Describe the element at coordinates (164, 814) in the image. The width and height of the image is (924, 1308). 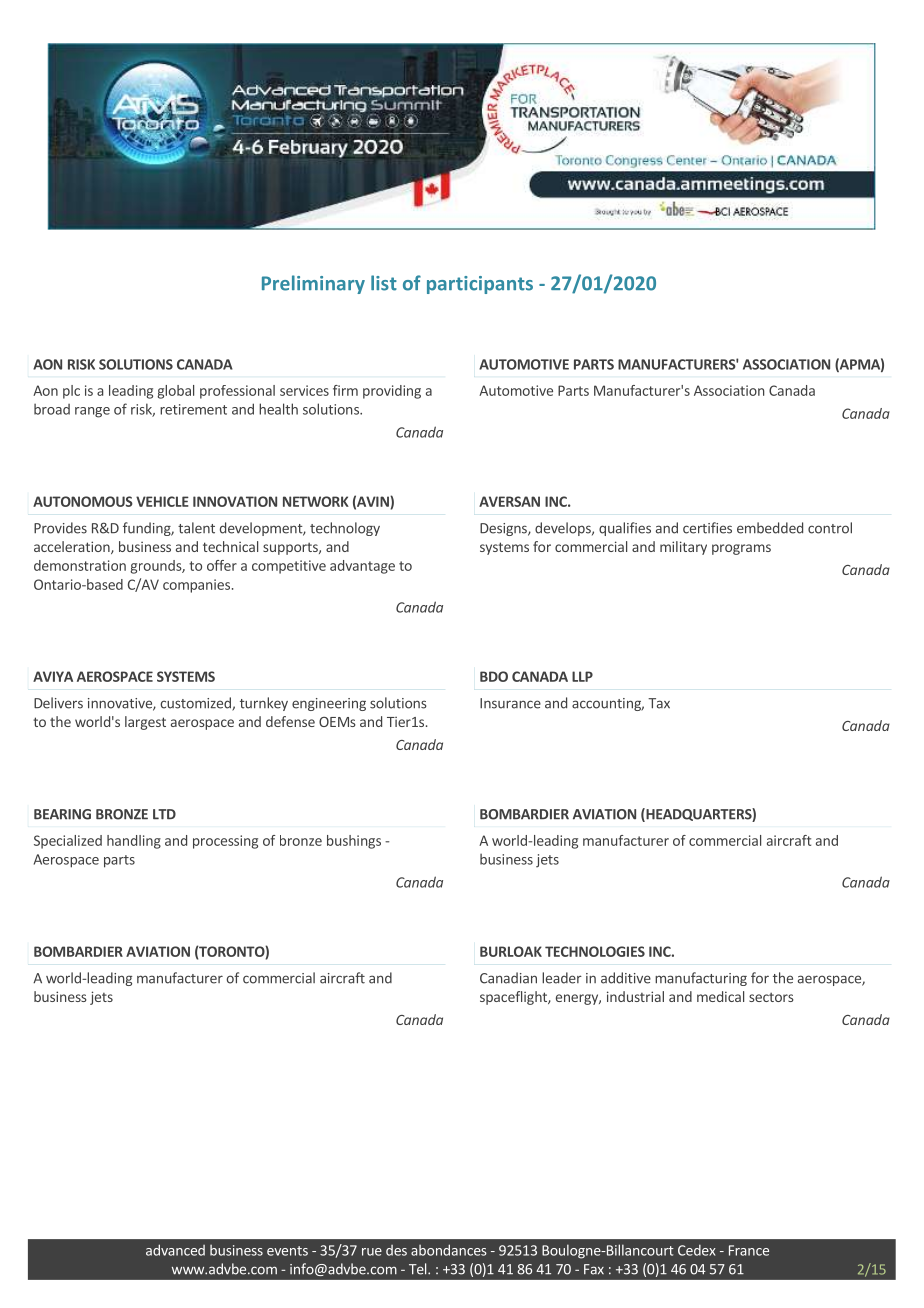
I see `LTD` at that location.
